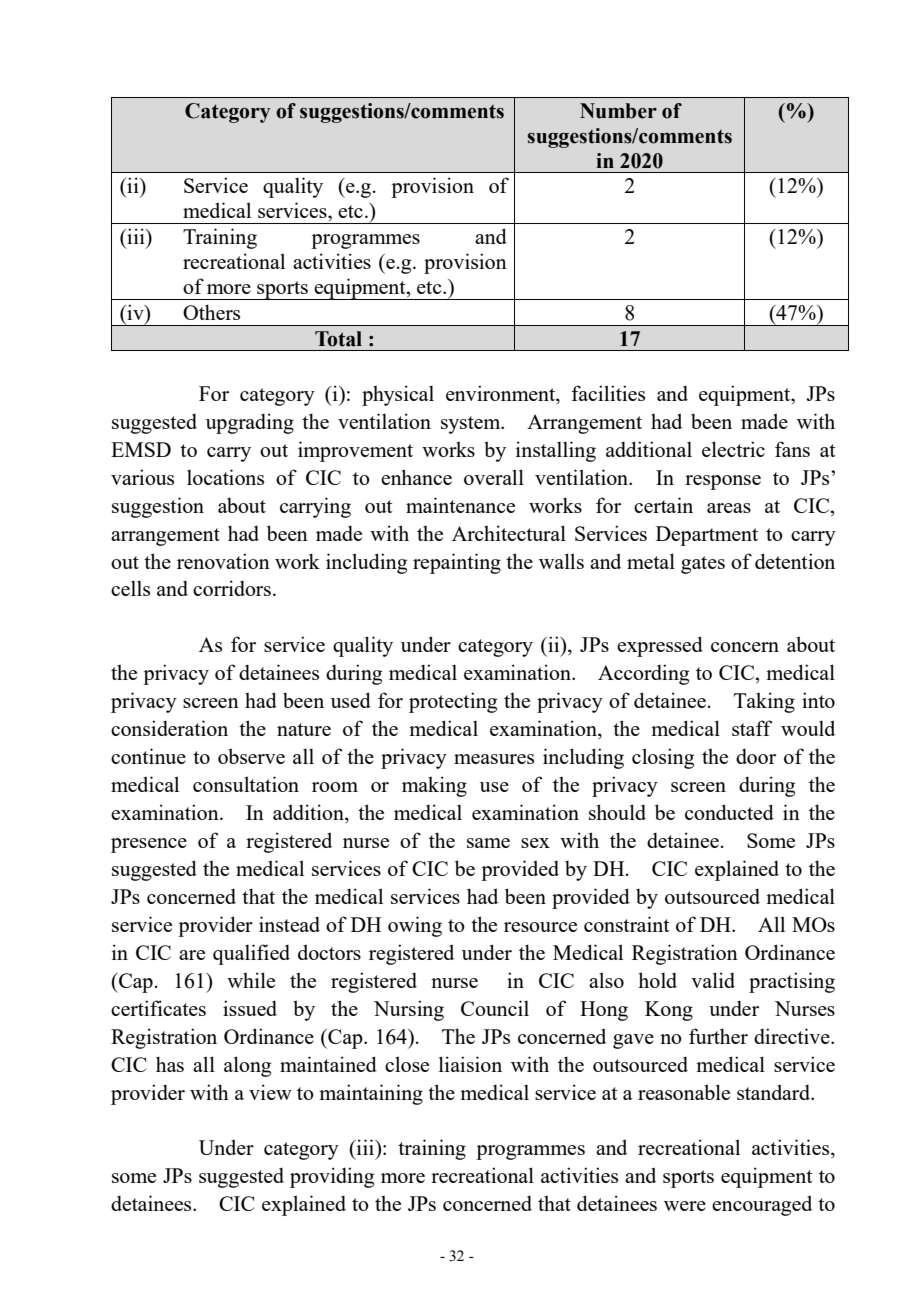  Describe the element at coordinates (251, 954) in the image. I see `qualified` at that location.
